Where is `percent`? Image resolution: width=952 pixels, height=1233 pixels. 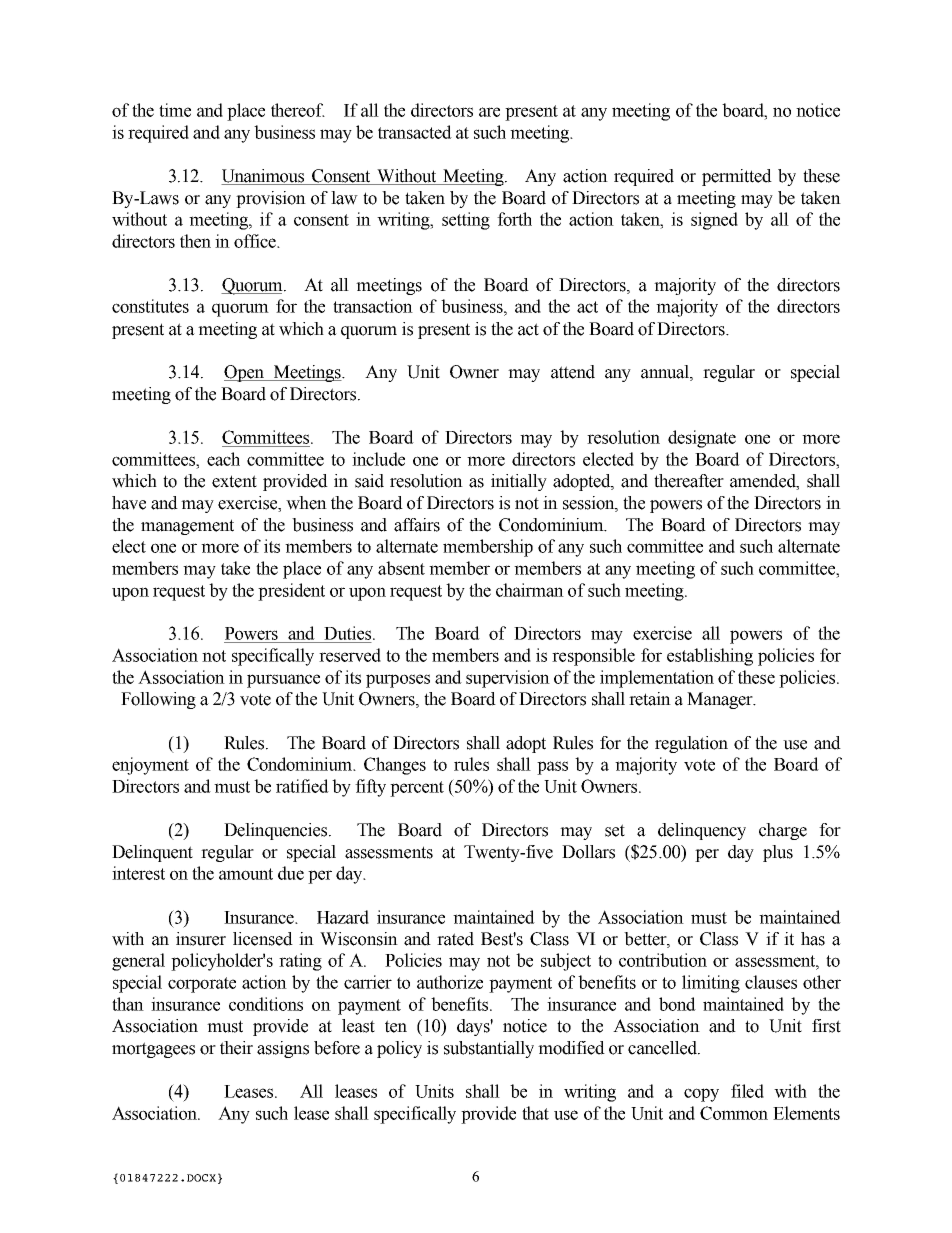
percent is located at coordinates (417, 789).
